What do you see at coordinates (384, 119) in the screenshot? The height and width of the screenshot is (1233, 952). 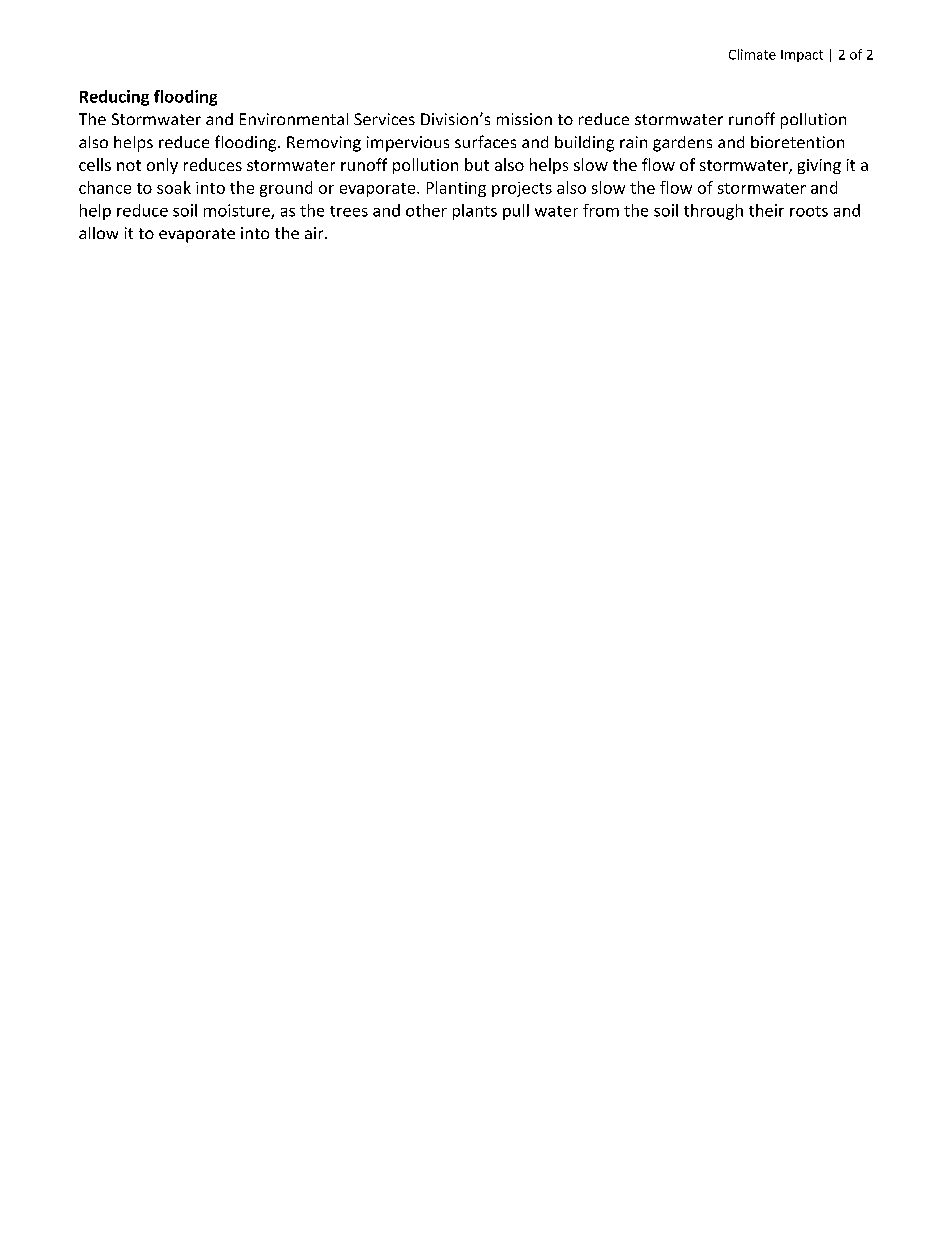 I see `Services` at bounding box center [384, 119].
